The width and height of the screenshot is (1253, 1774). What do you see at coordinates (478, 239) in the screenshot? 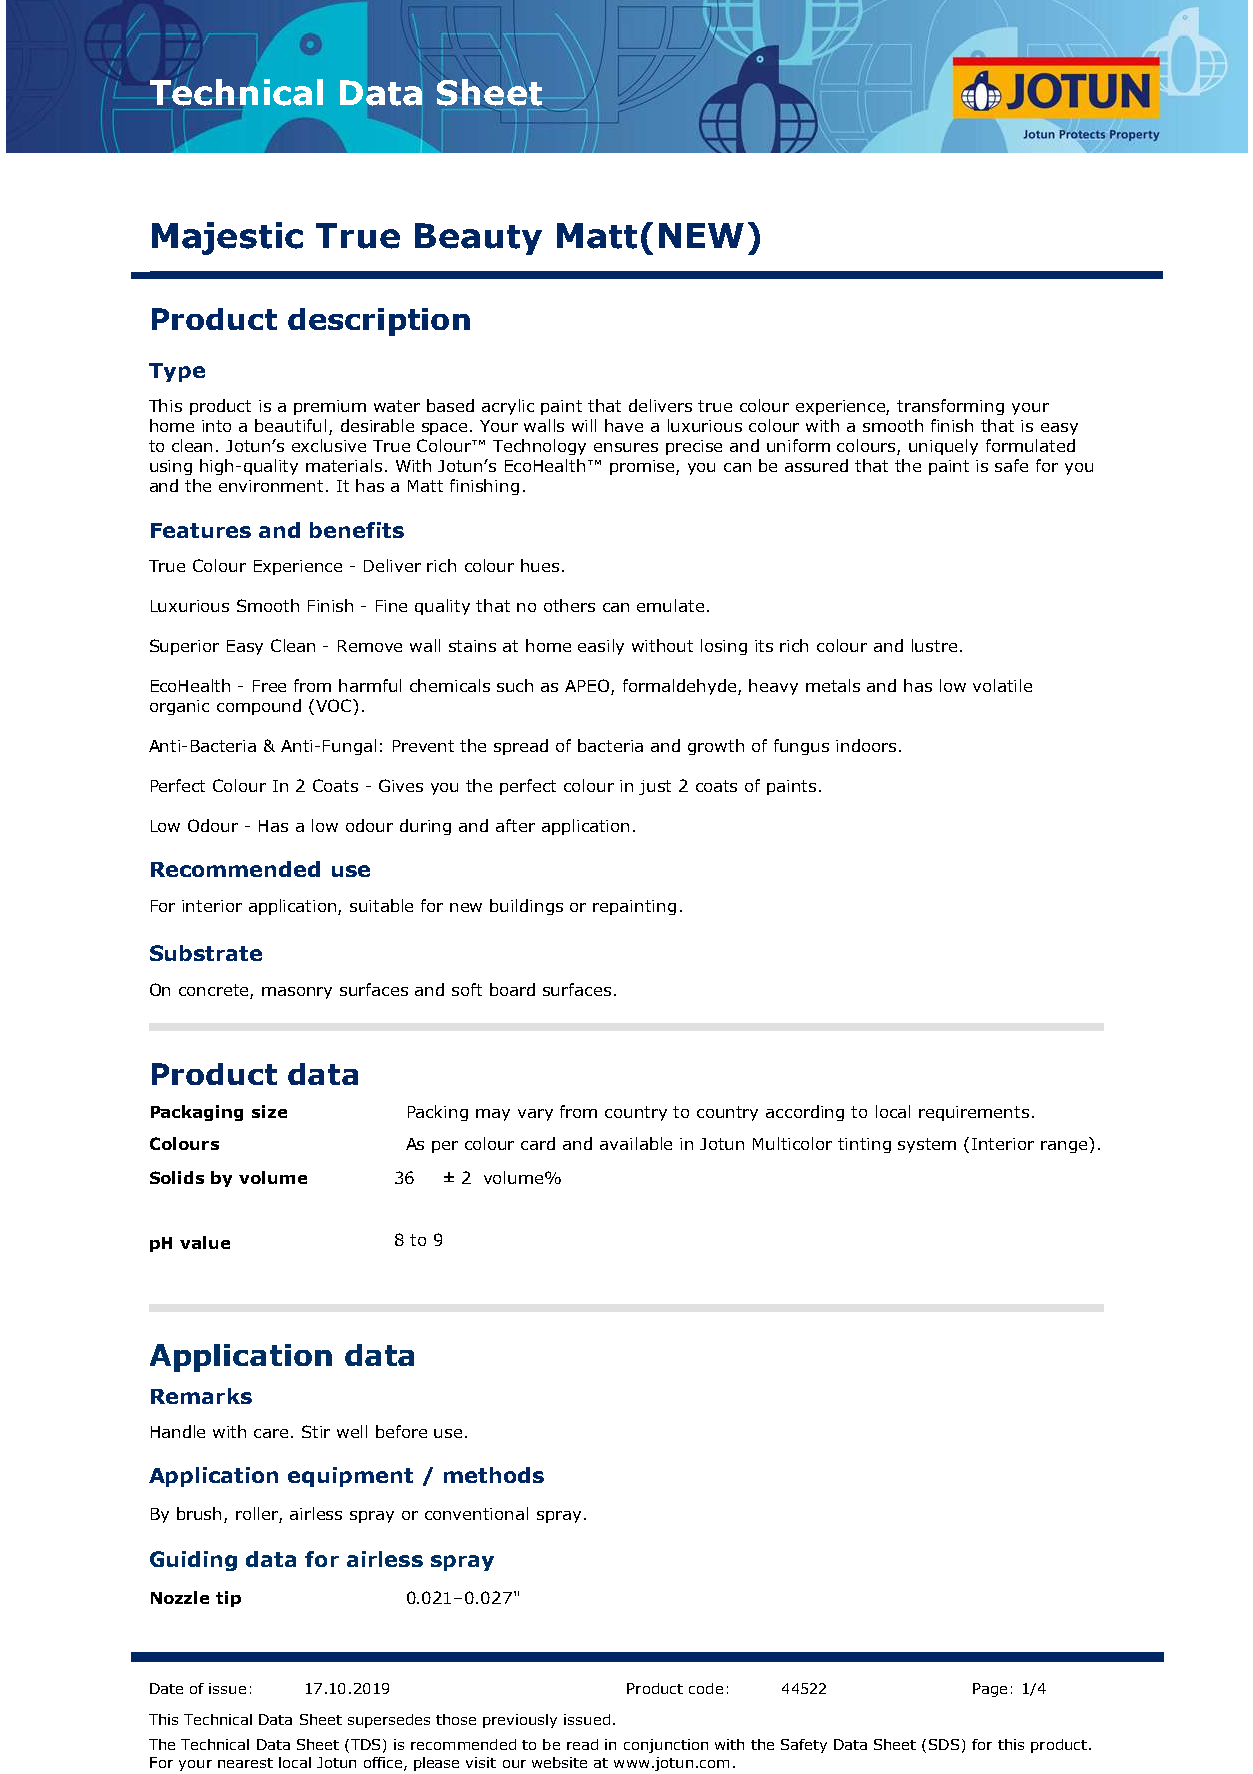
I see `Beauty` at bounding box center [478, 239].
